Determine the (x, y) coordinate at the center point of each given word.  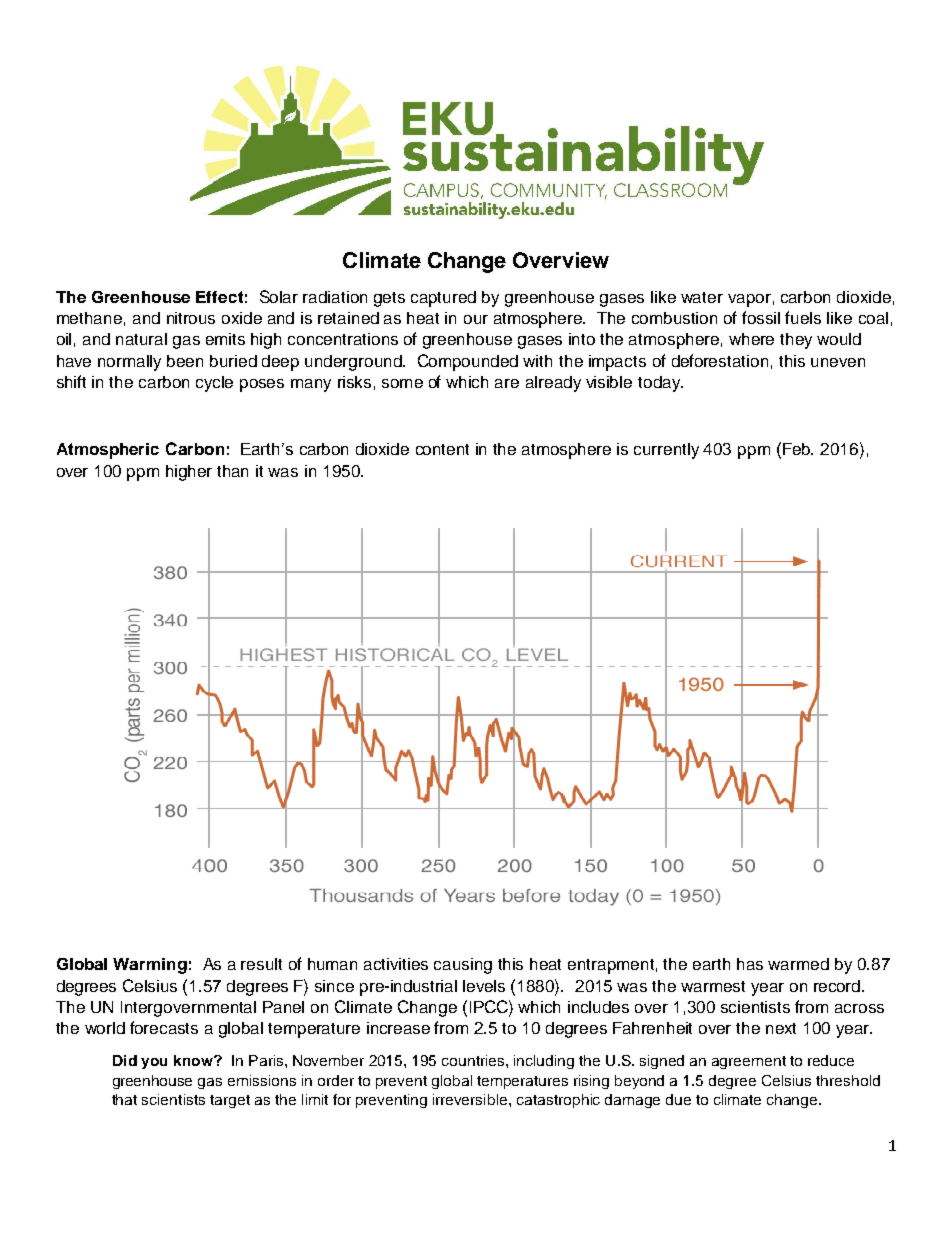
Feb (798, 449)
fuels (803, 317)
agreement (749, 1062)
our (476, 319)
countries (474, 1060)
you (154, 1063)
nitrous (191, 318)
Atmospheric (108, 451)
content (442, 449)
